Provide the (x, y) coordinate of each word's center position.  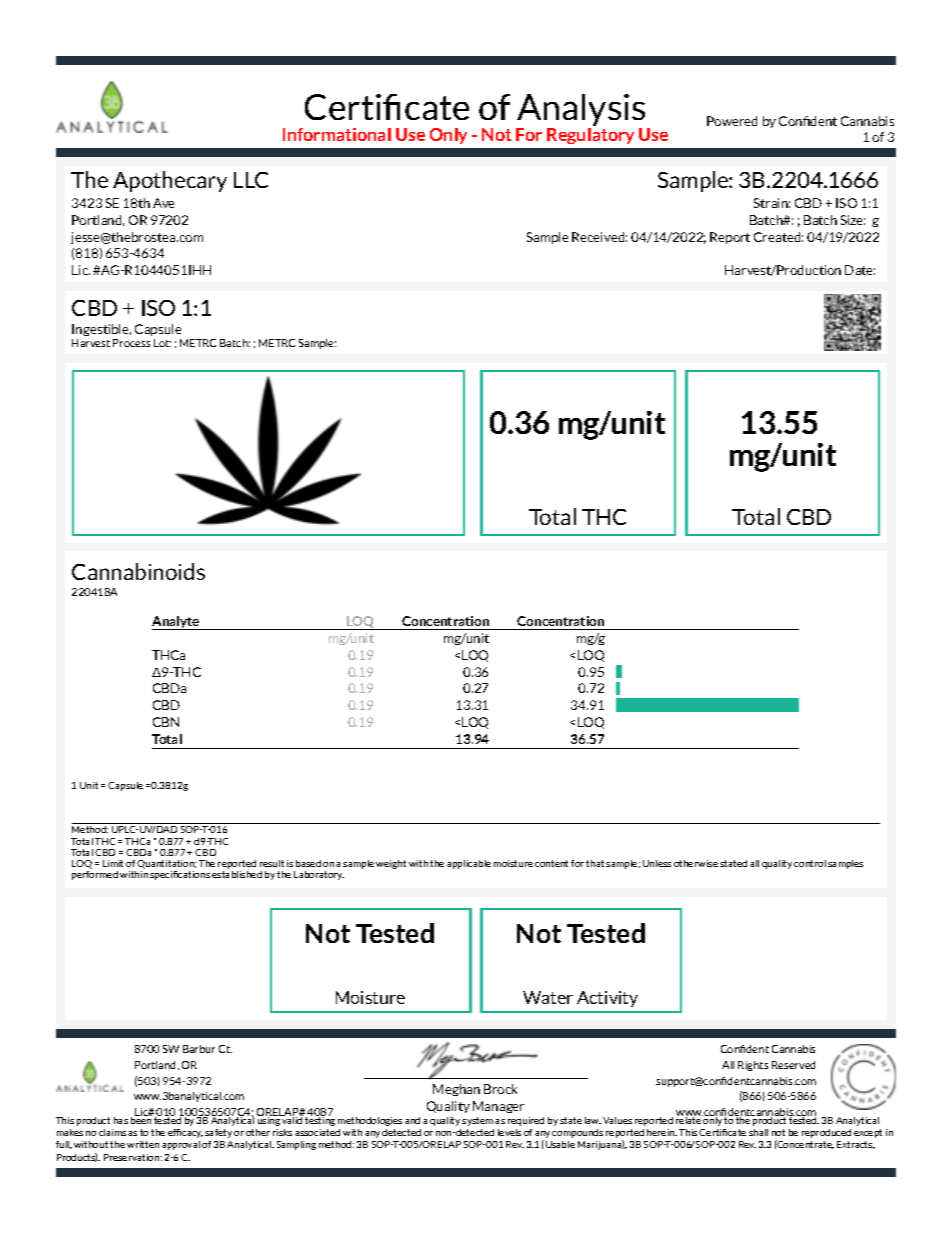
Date (860, 270)
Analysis (582, 111)
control (810, 863)
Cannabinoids (138, 571)
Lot (162, 343)
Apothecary (170, 181)
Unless (657, 863)
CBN (166, 722)
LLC (251, 180)
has (121, 1120)
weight (391, 864)
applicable (469, 864)
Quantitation (166, 866)
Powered (732, 121)
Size (853, 220)
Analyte (177, 623)
